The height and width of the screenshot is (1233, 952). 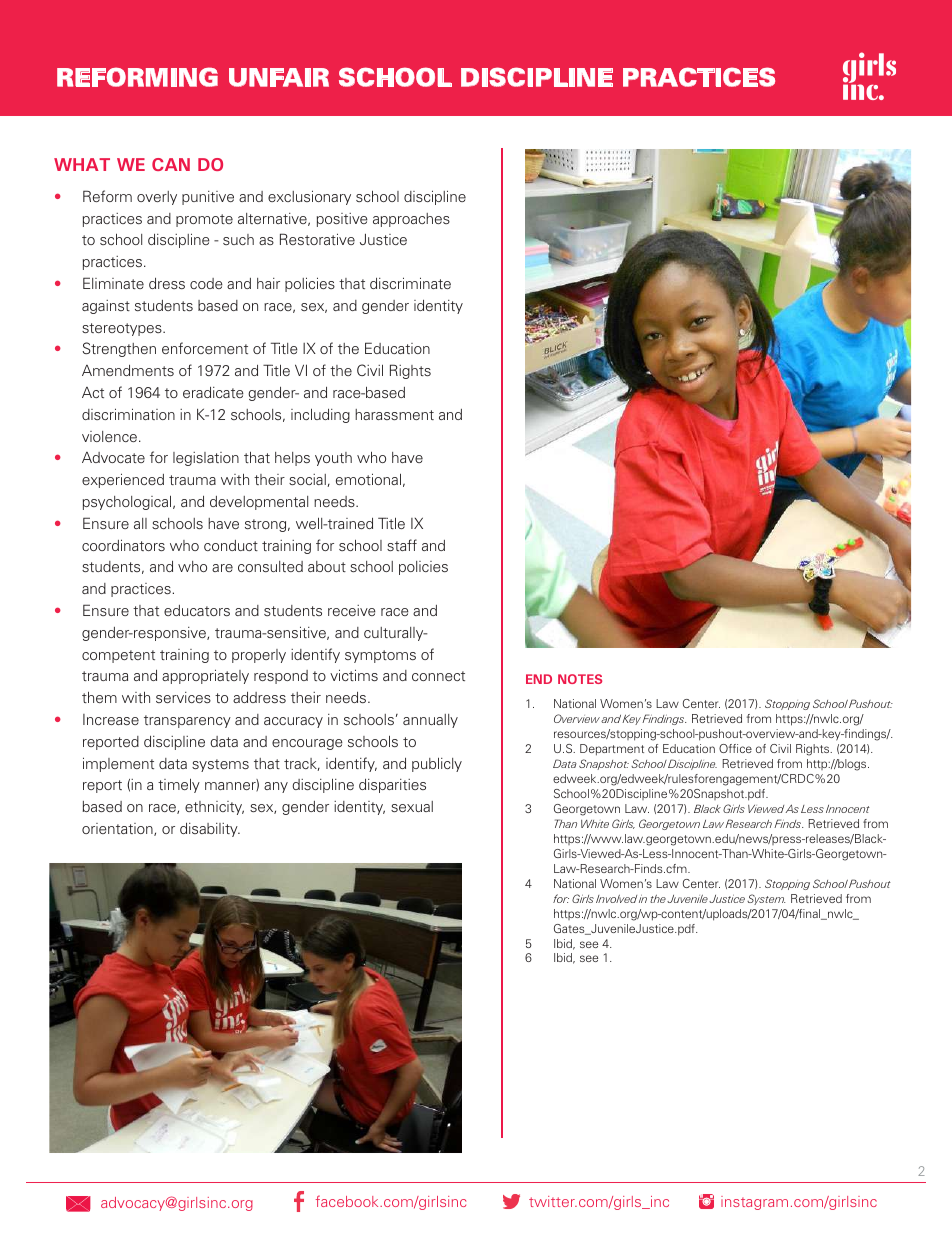 What do you see at coordinates (616, 899) in the screenshot?
I see `Involved` at bounding box center [616, 899].
